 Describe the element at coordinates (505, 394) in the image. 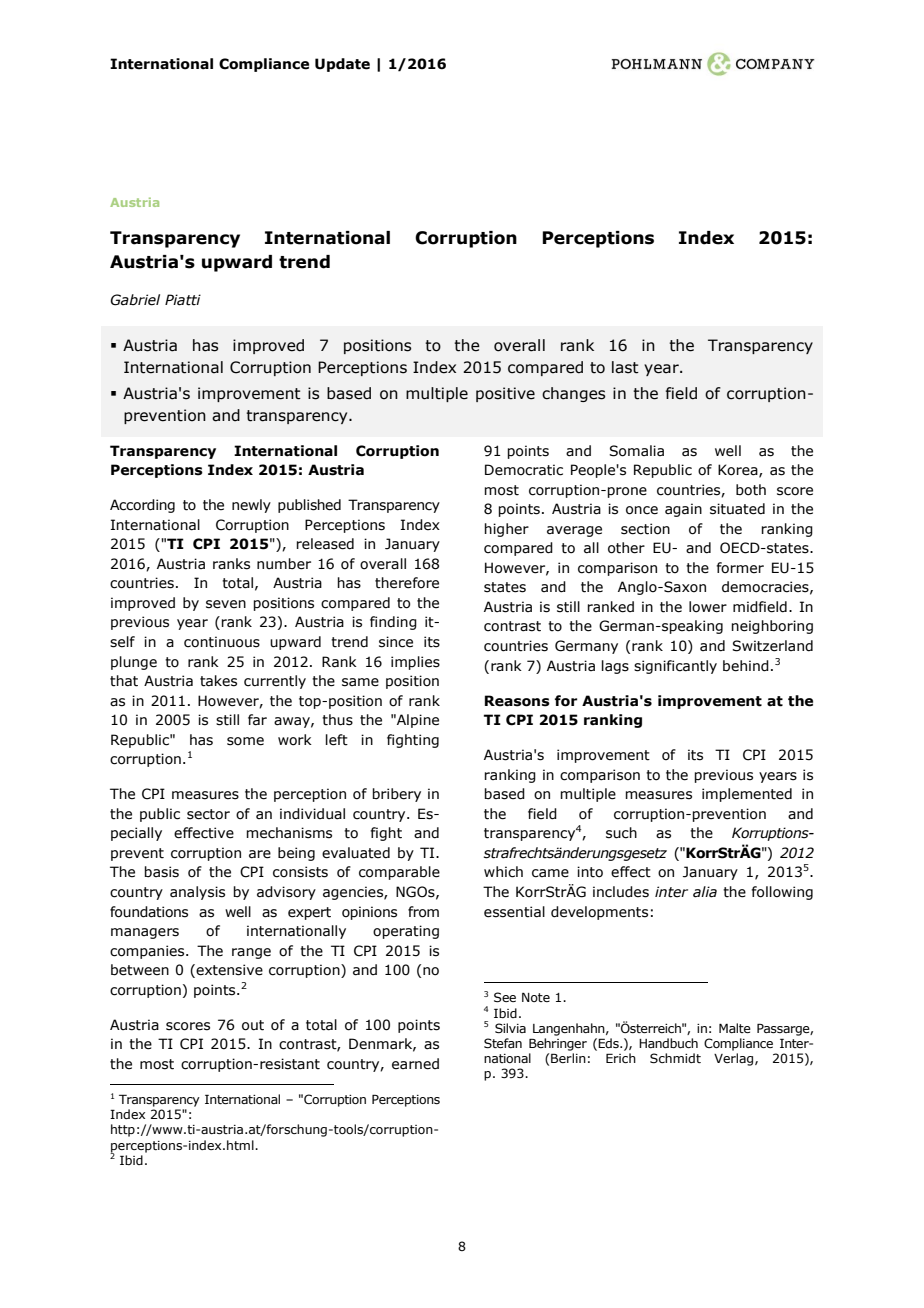

I see `positive` at that location.
